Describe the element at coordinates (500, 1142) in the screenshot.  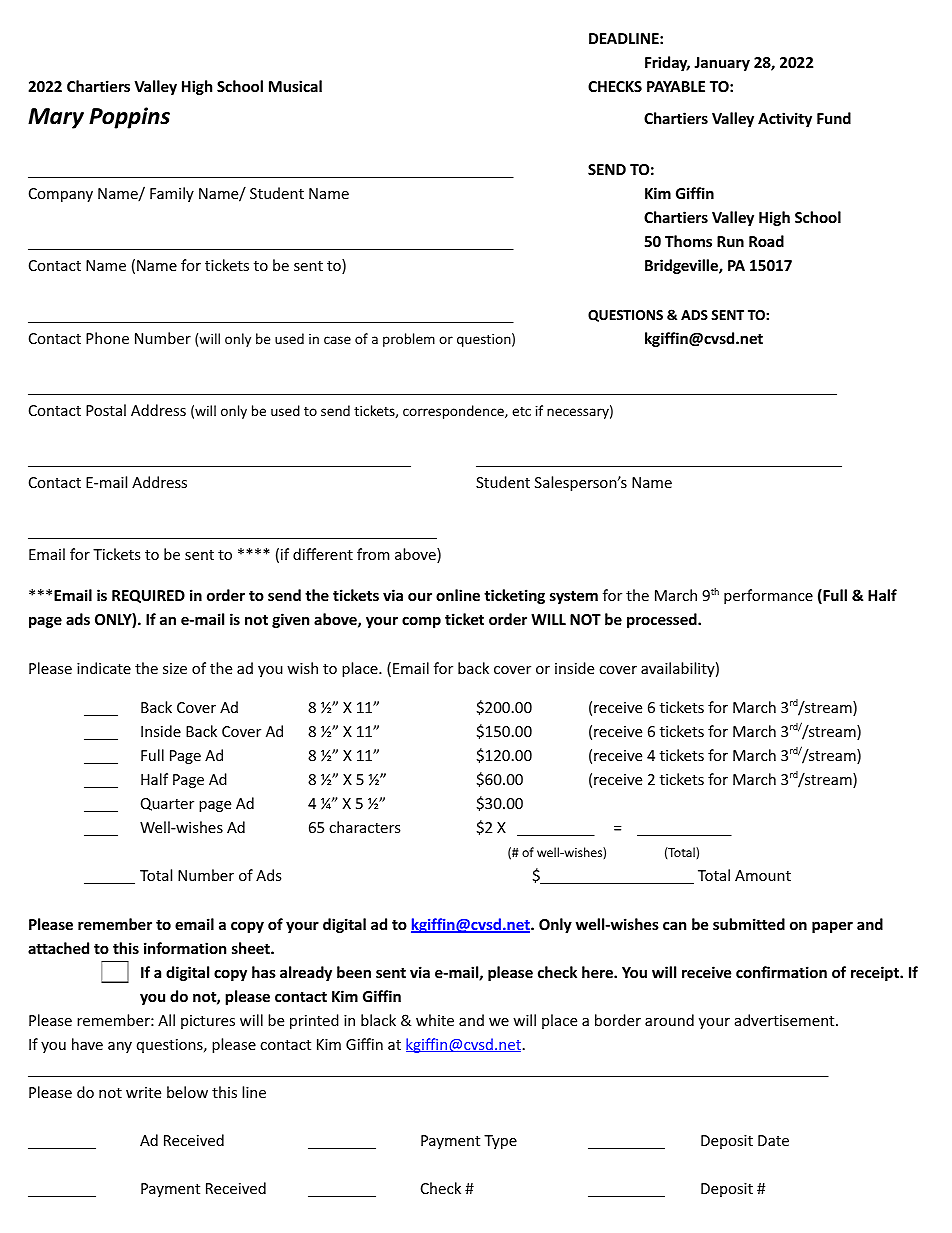
I see `Type` at that location.
